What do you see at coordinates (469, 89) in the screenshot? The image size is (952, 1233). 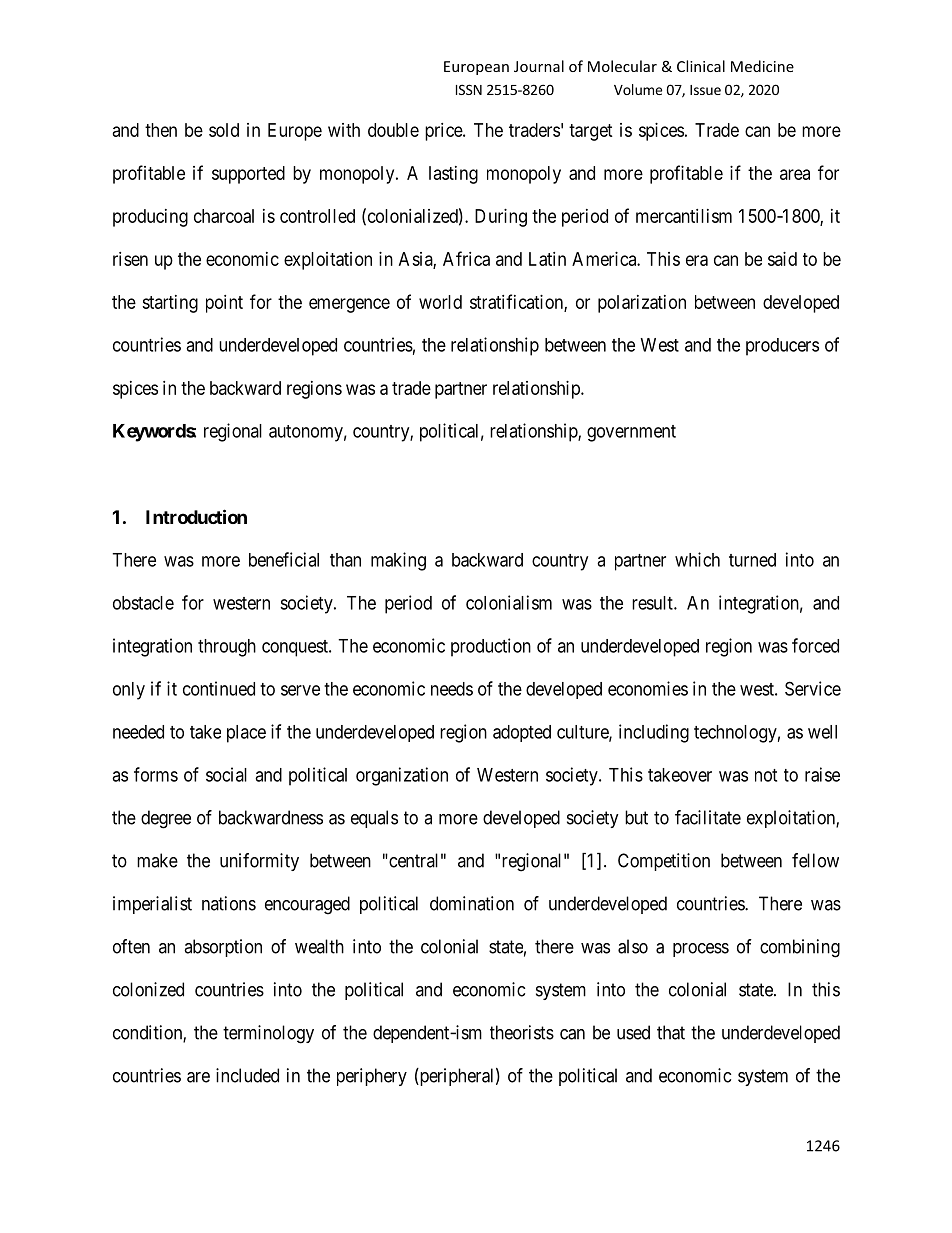 I see `ISSN` at bounding box center [469, 89].
